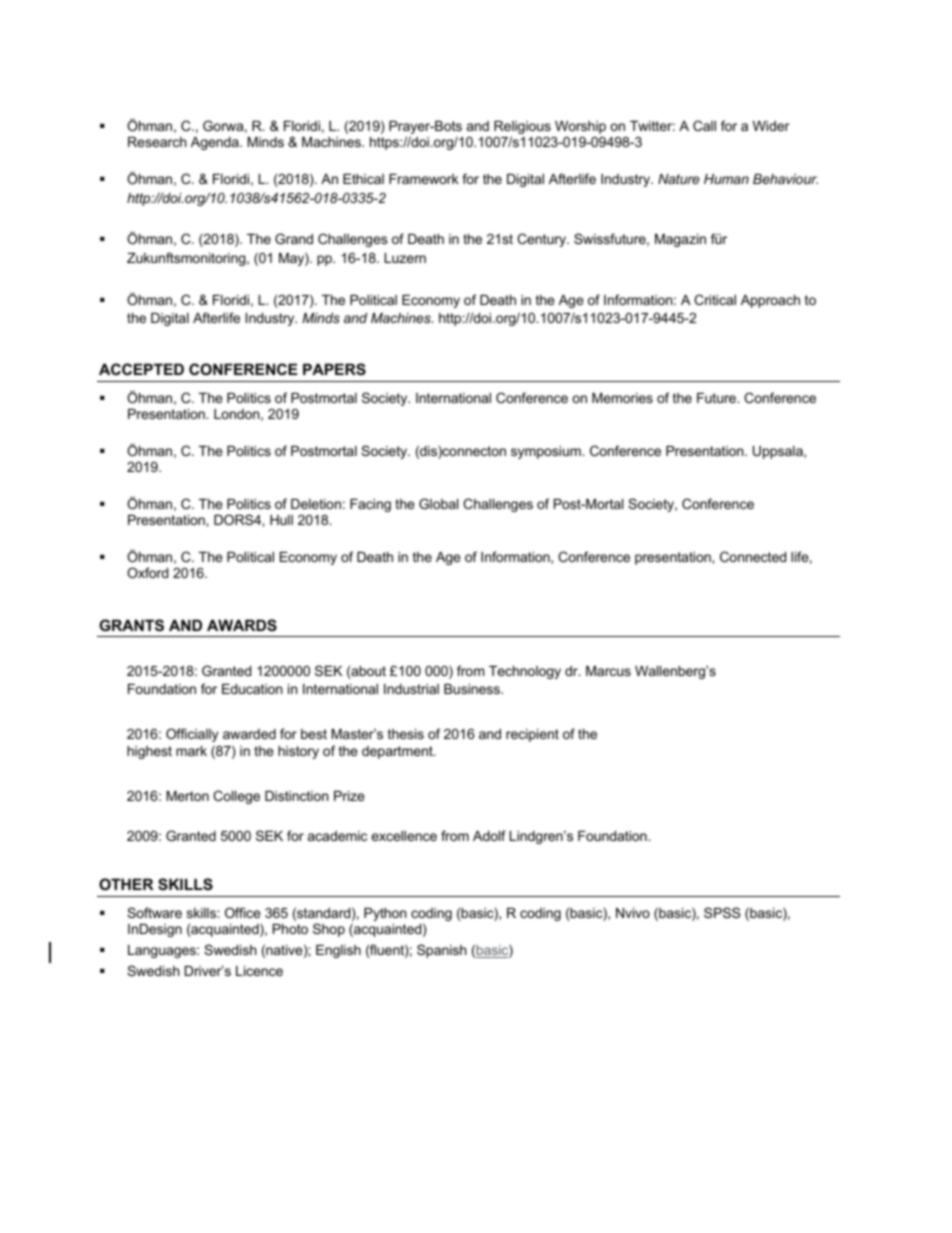 The width and height of the screenshot is (952, 1233). Describe the element at coordinates (704, 125) in the screenshot. I see `Call` at that location.
